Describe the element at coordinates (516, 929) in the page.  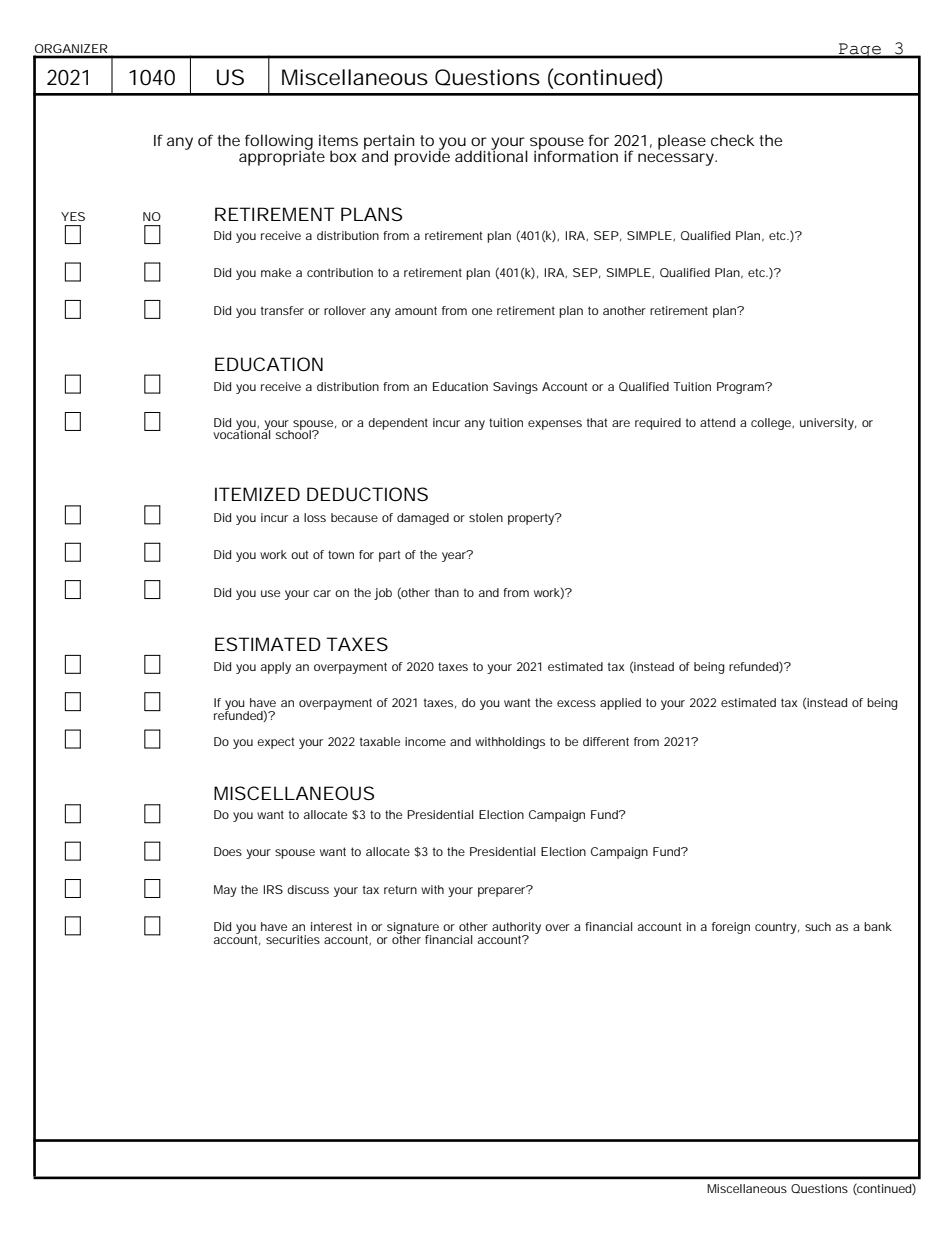
I see `authority` at that location.
